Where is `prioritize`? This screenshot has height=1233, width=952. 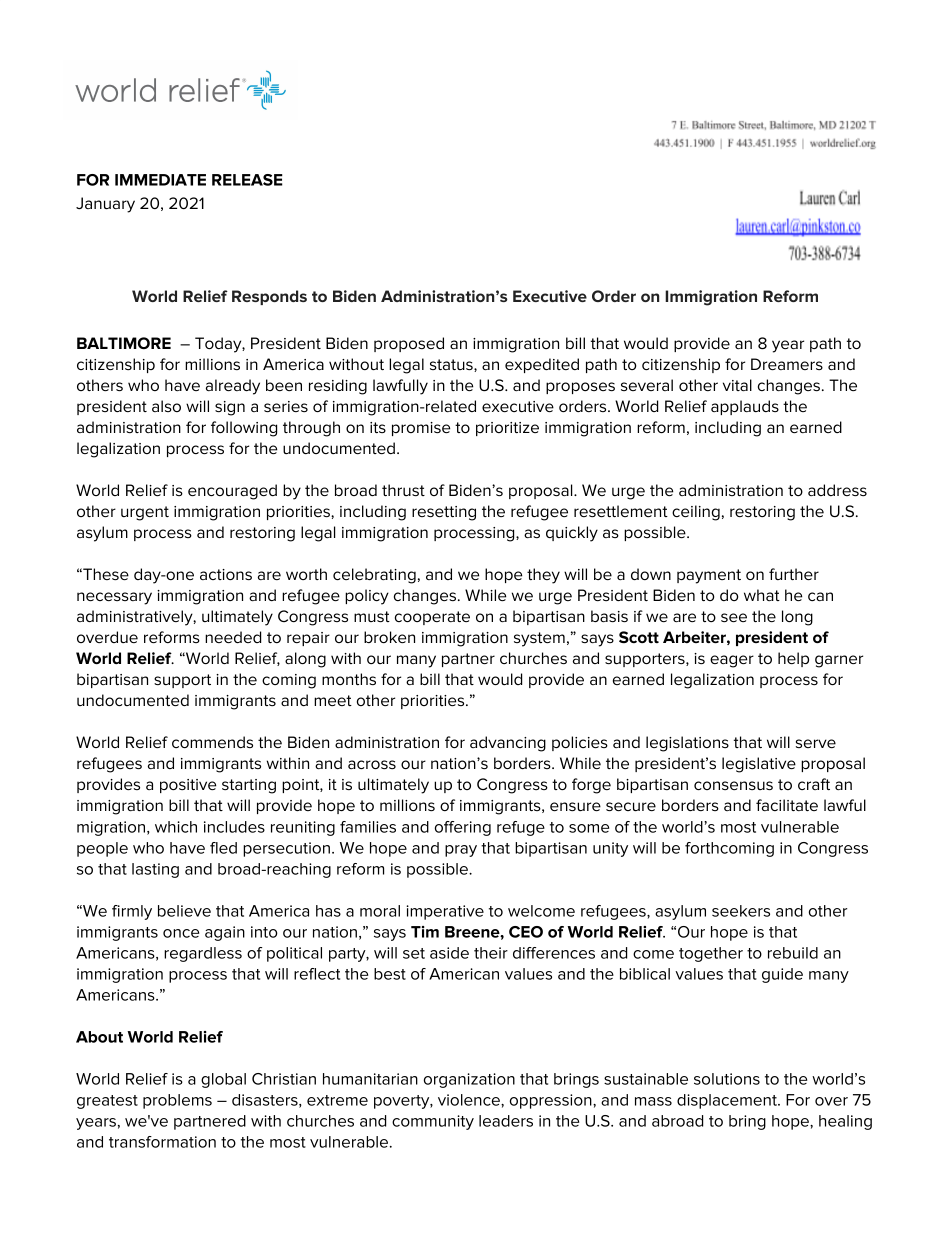 prioritize is located at coordinates (507, 429).
